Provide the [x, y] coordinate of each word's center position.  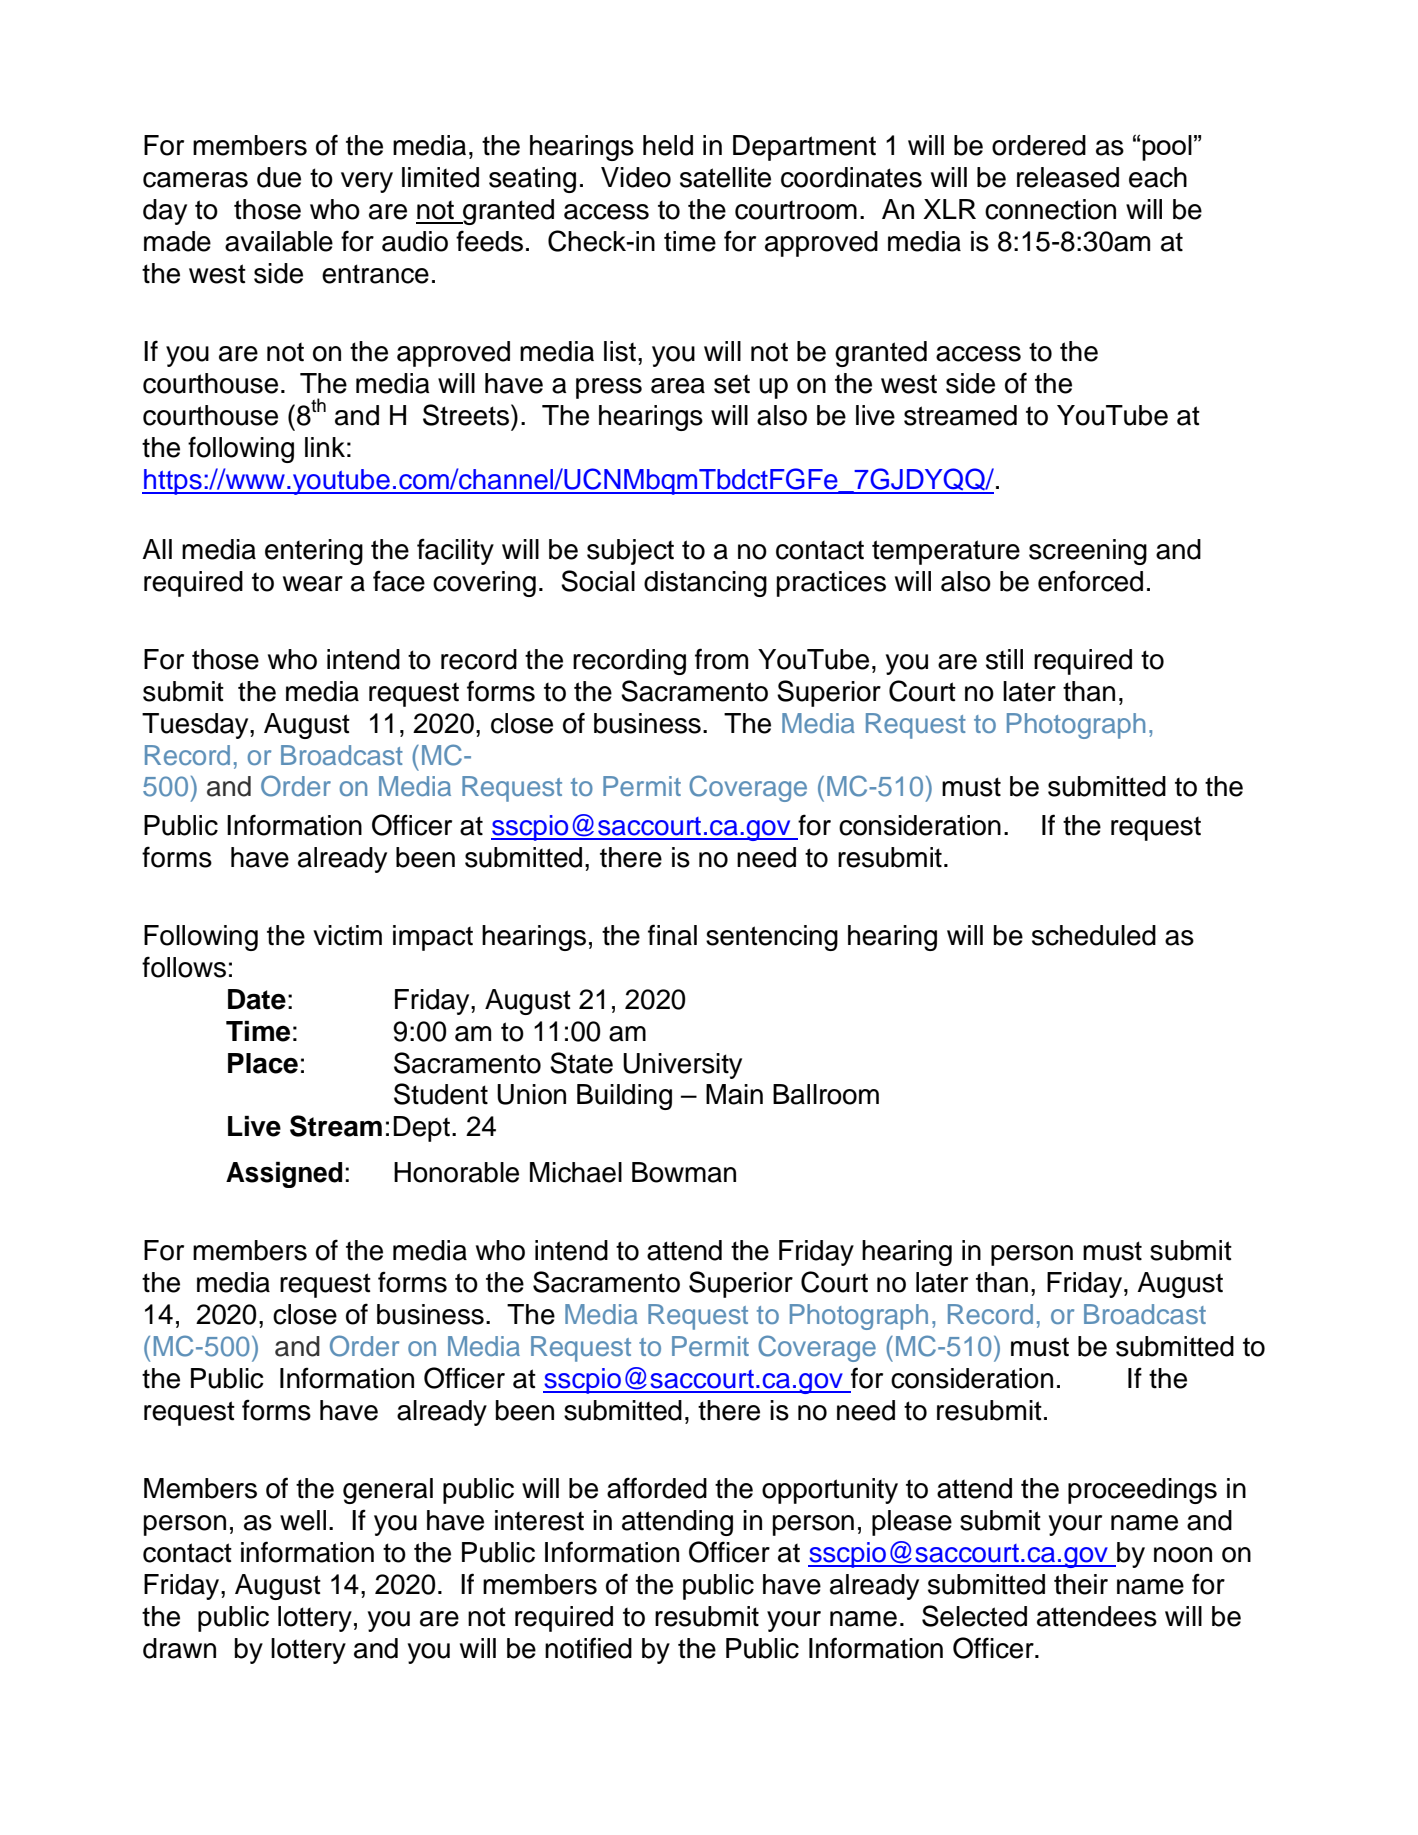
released [1068, 177]
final [672, 935]
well [303, 1520]
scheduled [1094, 935]
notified [588, 1648]
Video [636, 177]
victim [347, 935]
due [279, 177]
